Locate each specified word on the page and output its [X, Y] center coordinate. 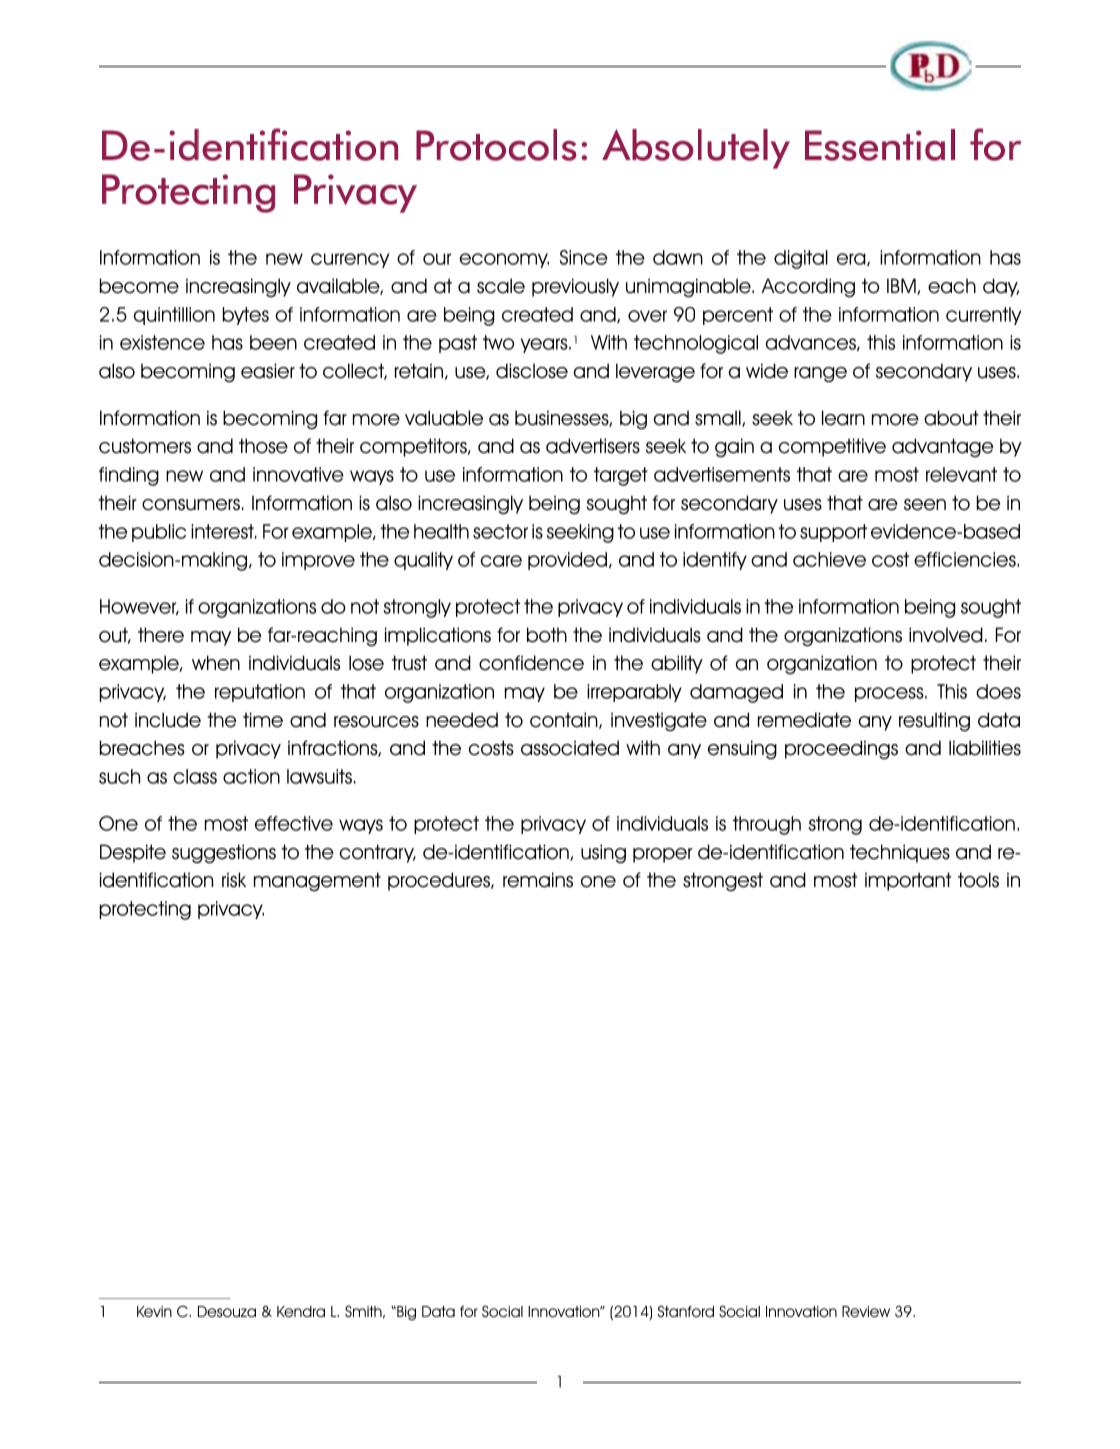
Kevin [154, 1312]
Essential [880, 145]
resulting [934, 722]
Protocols [496, 145]
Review [866, 1312]
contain [565, 720]
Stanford [686, 1311]
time [263, 720]
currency [350, 260]
